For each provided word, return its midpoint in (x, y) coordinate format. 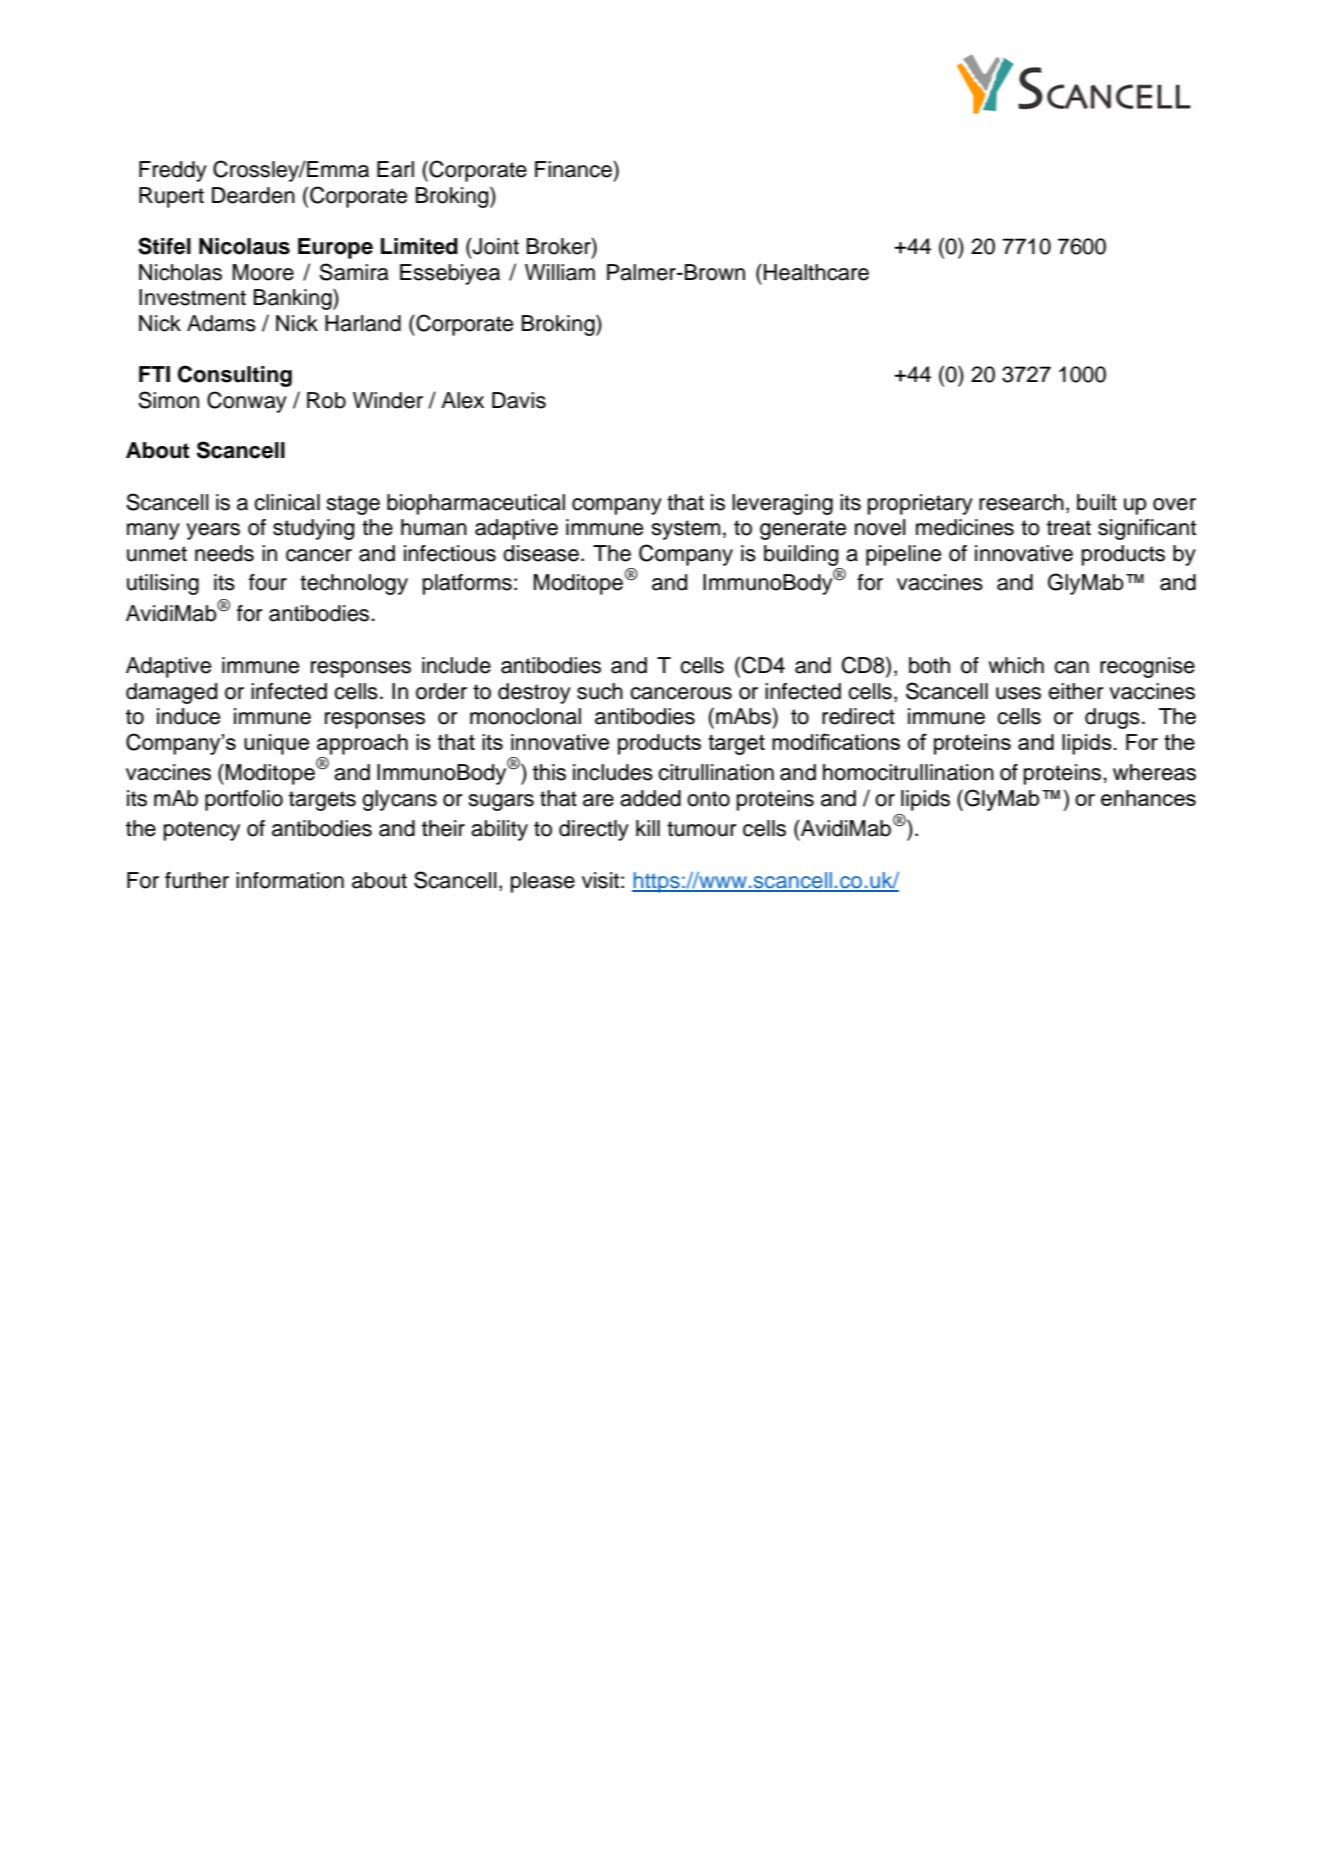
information (290, 880)
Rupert (171, 197)
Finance (574, 169)
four (268, 582)
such (600, 691)
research (1021, 502)
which (1016, 665)
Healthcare (816, 272)
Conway (247, 402)
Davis (519, 400)
